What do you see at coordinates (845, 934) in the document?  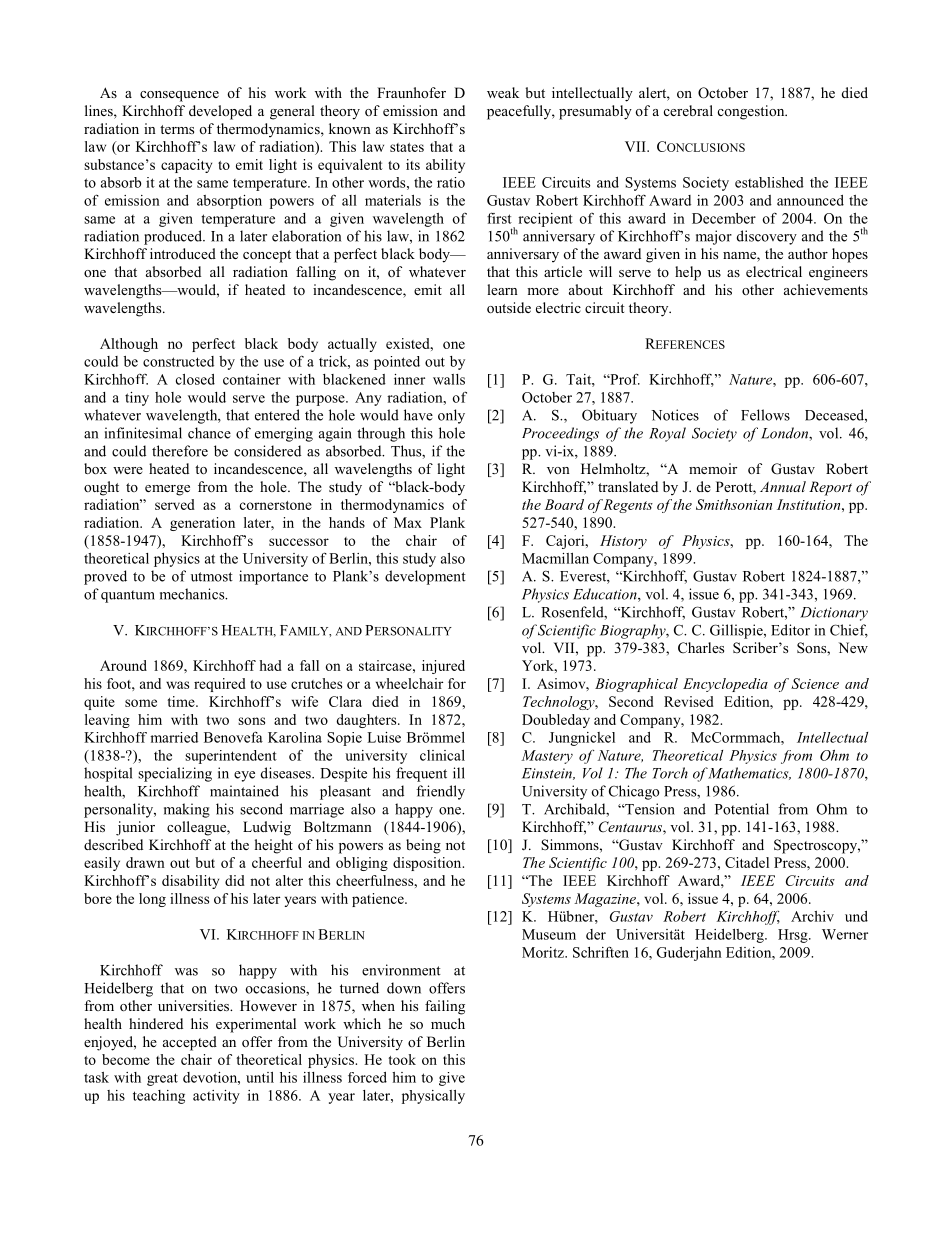 I see `Werner` at bounding box center [845, 934].
